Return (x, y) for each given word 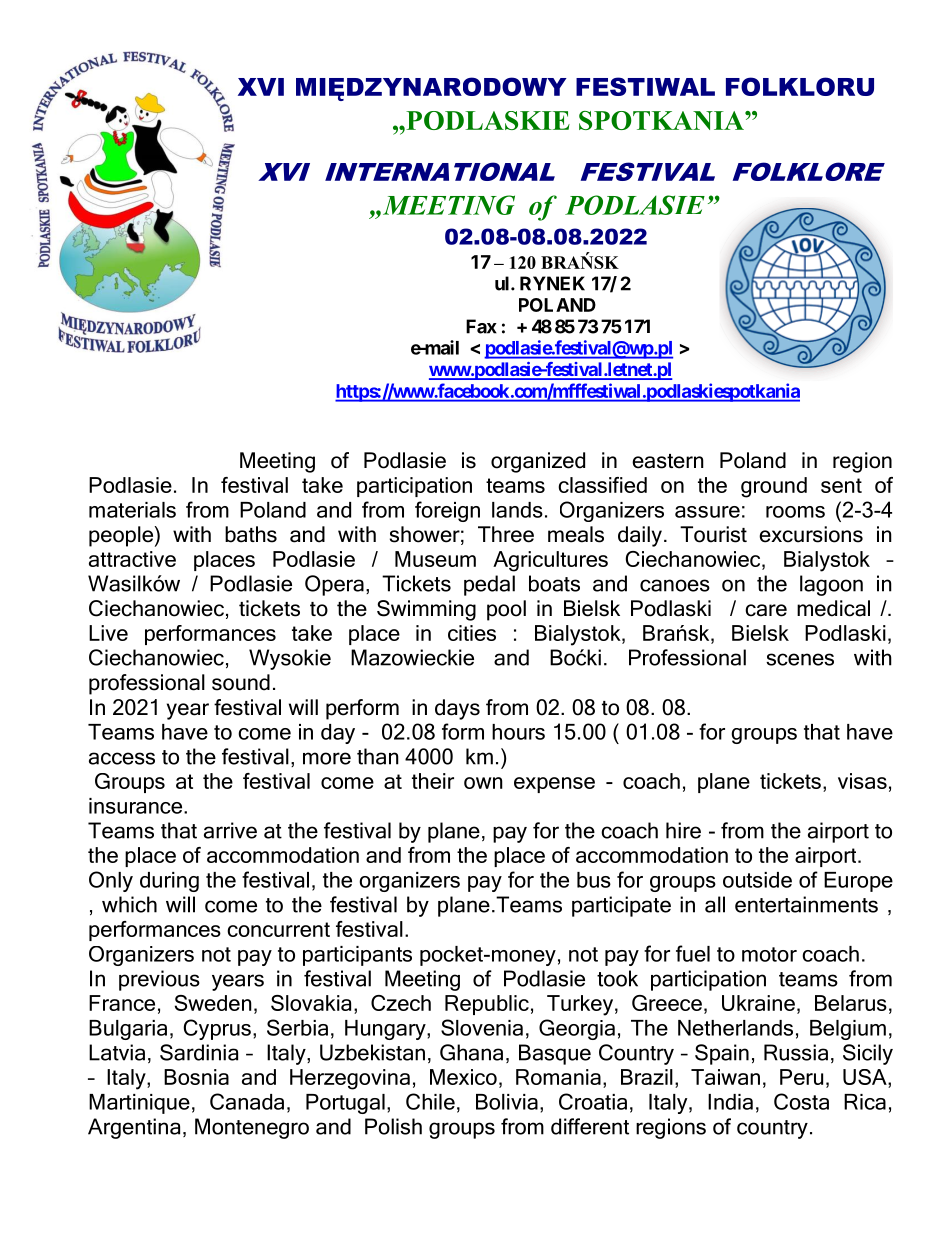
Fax (481, 326)
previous (159, 980)
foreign (447, 511)
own (483, 783)
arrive (230, 830)
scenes (800, 659)
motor (769, 954)
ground (774, 487)
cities (472, 633)
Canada (247, 1101)
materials (132, 510)
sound (241, 682)
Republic (487, 1005)
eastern (668, 461)
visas (862, 781)
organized (538, 462)
